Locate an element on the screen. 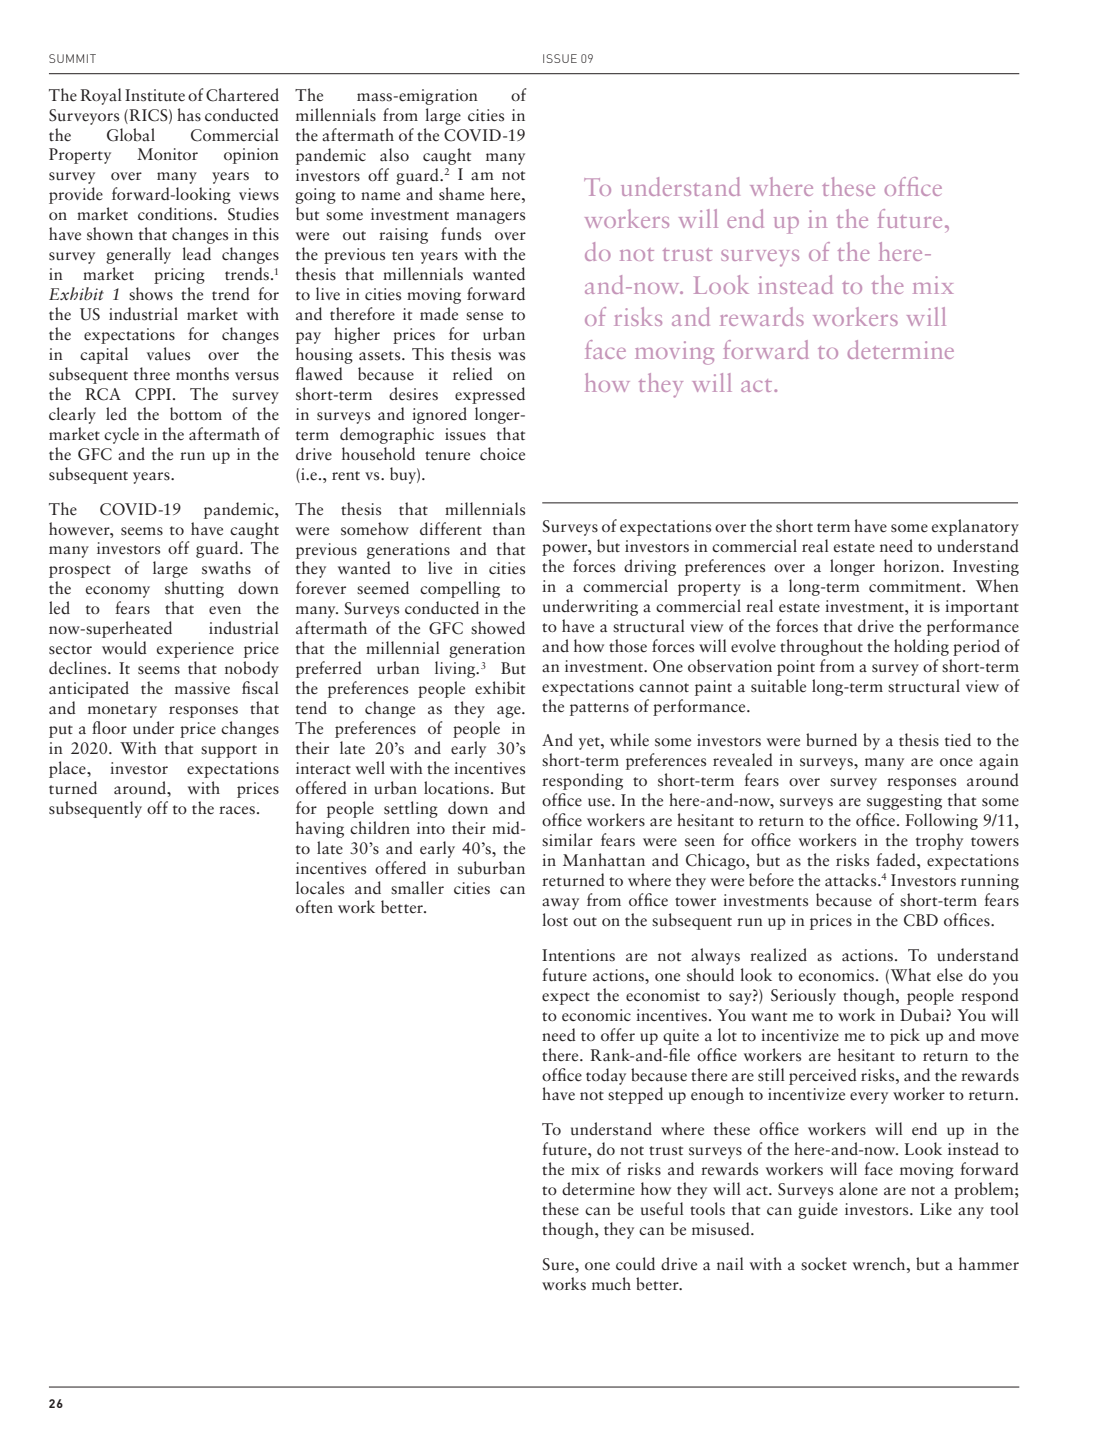 Image resolution: width=1109 pixels, height=1436 pixels. much is located at coordinates (611, 1284).
